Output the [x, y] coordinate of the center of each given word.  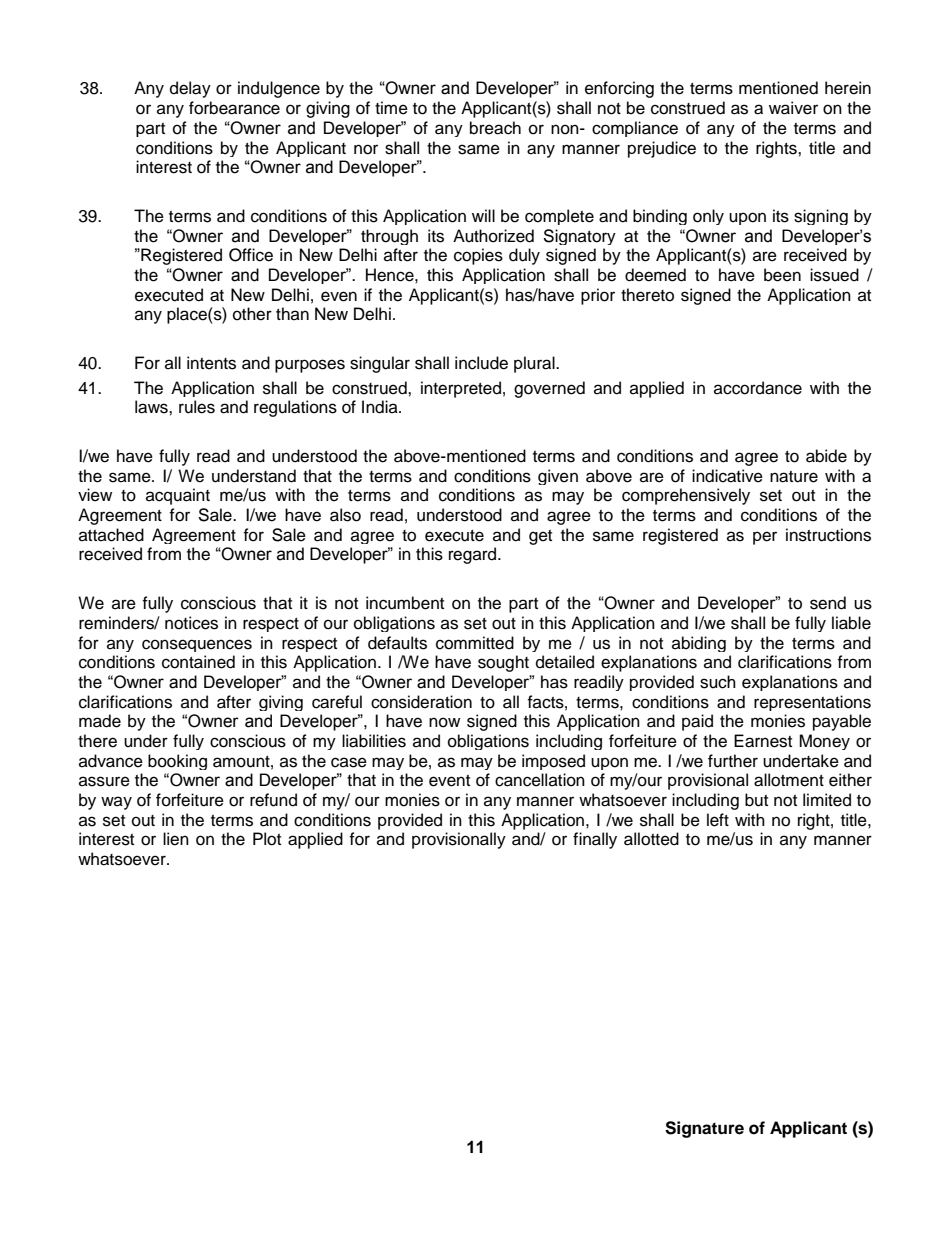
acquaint [178, 496]
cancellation [540, 780]
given [558, 477]
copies [478, 256]
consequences [197, 645]
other [252, 314]
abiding [699, 644]
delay [190, 89]
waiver [793, 108]
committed [475, 643]
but [756, 800]
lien [176, 839]
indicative [727, 476]
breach [495, 128]
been [782, 275]
